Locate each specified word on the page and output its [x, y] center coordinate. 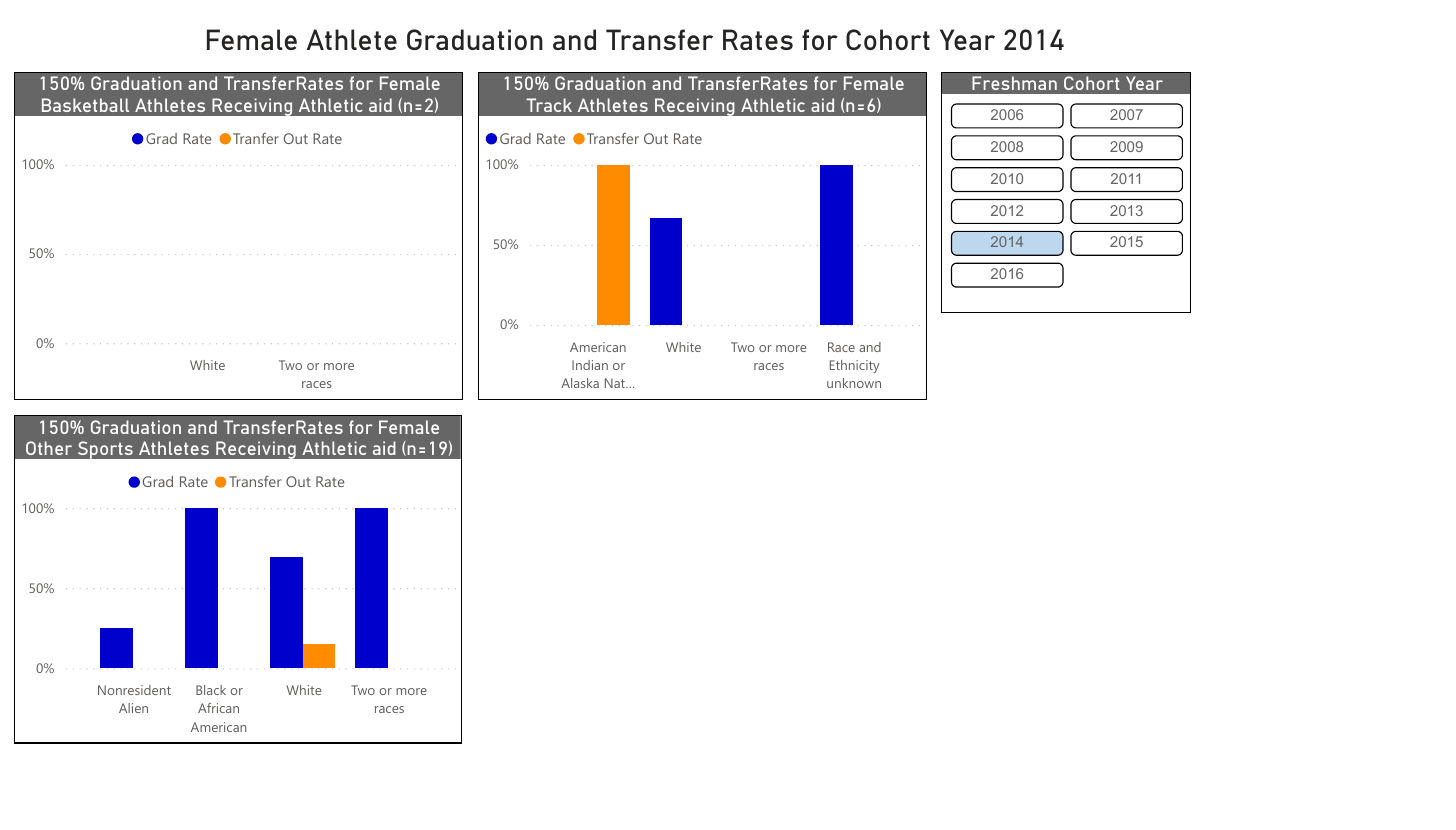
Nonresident [134, 690]
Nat [616, 383]
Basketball [85, 105]
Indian [590, 365]
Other [49, 448]
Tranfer [256, 138]
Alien [133, 708]
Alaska [580, 383]
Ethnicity [855, 366]
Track [549, 105]
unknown [854, 383]
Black [211, 690]
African [218, 708]
